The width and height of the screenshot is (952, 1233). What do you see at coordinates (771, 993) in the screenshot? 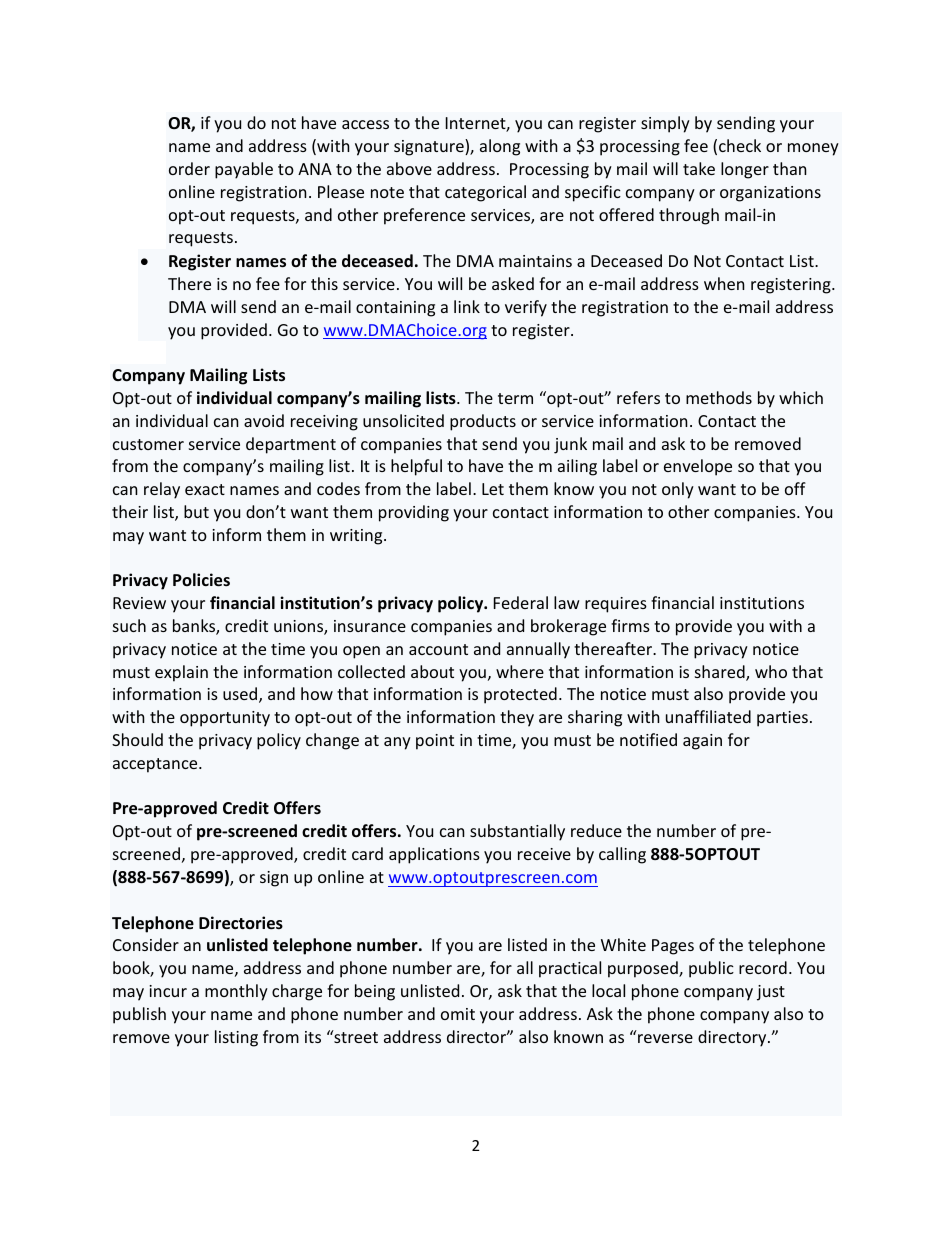
I see `just` at bounding box center [771, 993].
